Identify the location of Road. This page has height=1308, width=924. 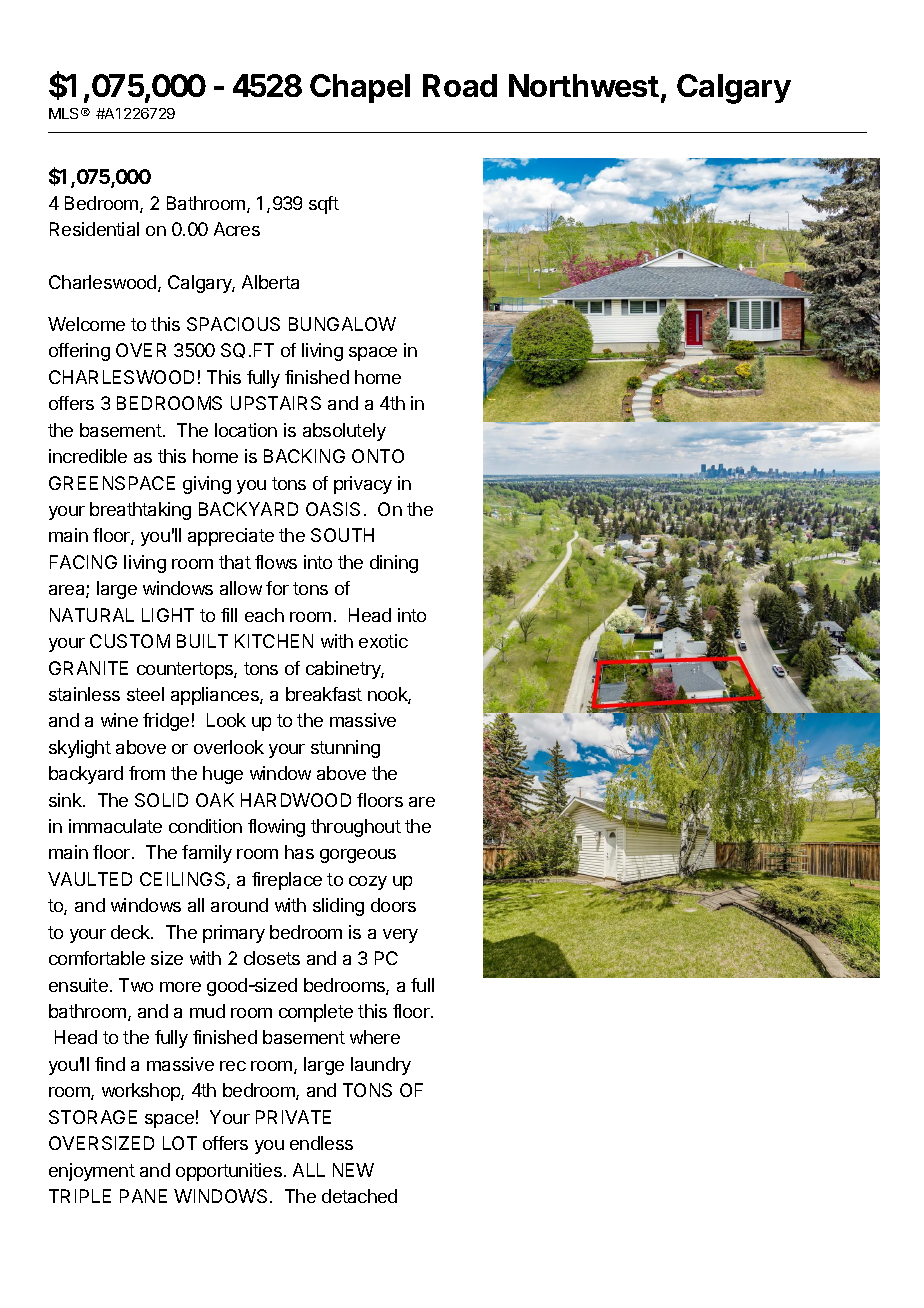
(460, 85).
